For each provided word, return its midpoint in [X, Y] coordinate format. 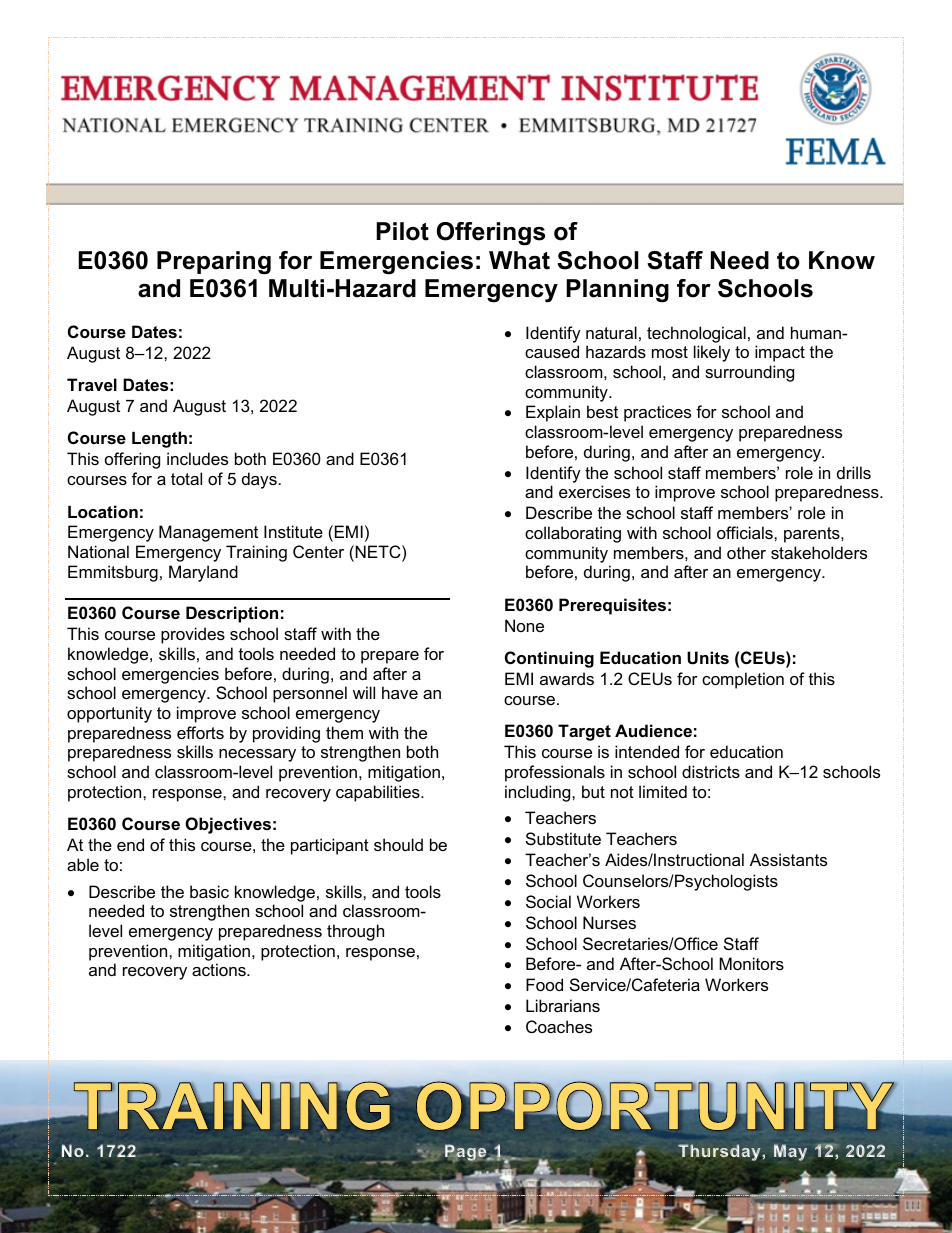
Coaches [559, 1026]
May [790, 1152]
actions [220, 969]
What [519, 260]
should [398, 844]
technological [696, 334]
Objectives [228, 825]
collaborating [573, 534]
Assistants [788, 859]
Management [208, 533]
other [746, 552]
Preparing [214, 263]
